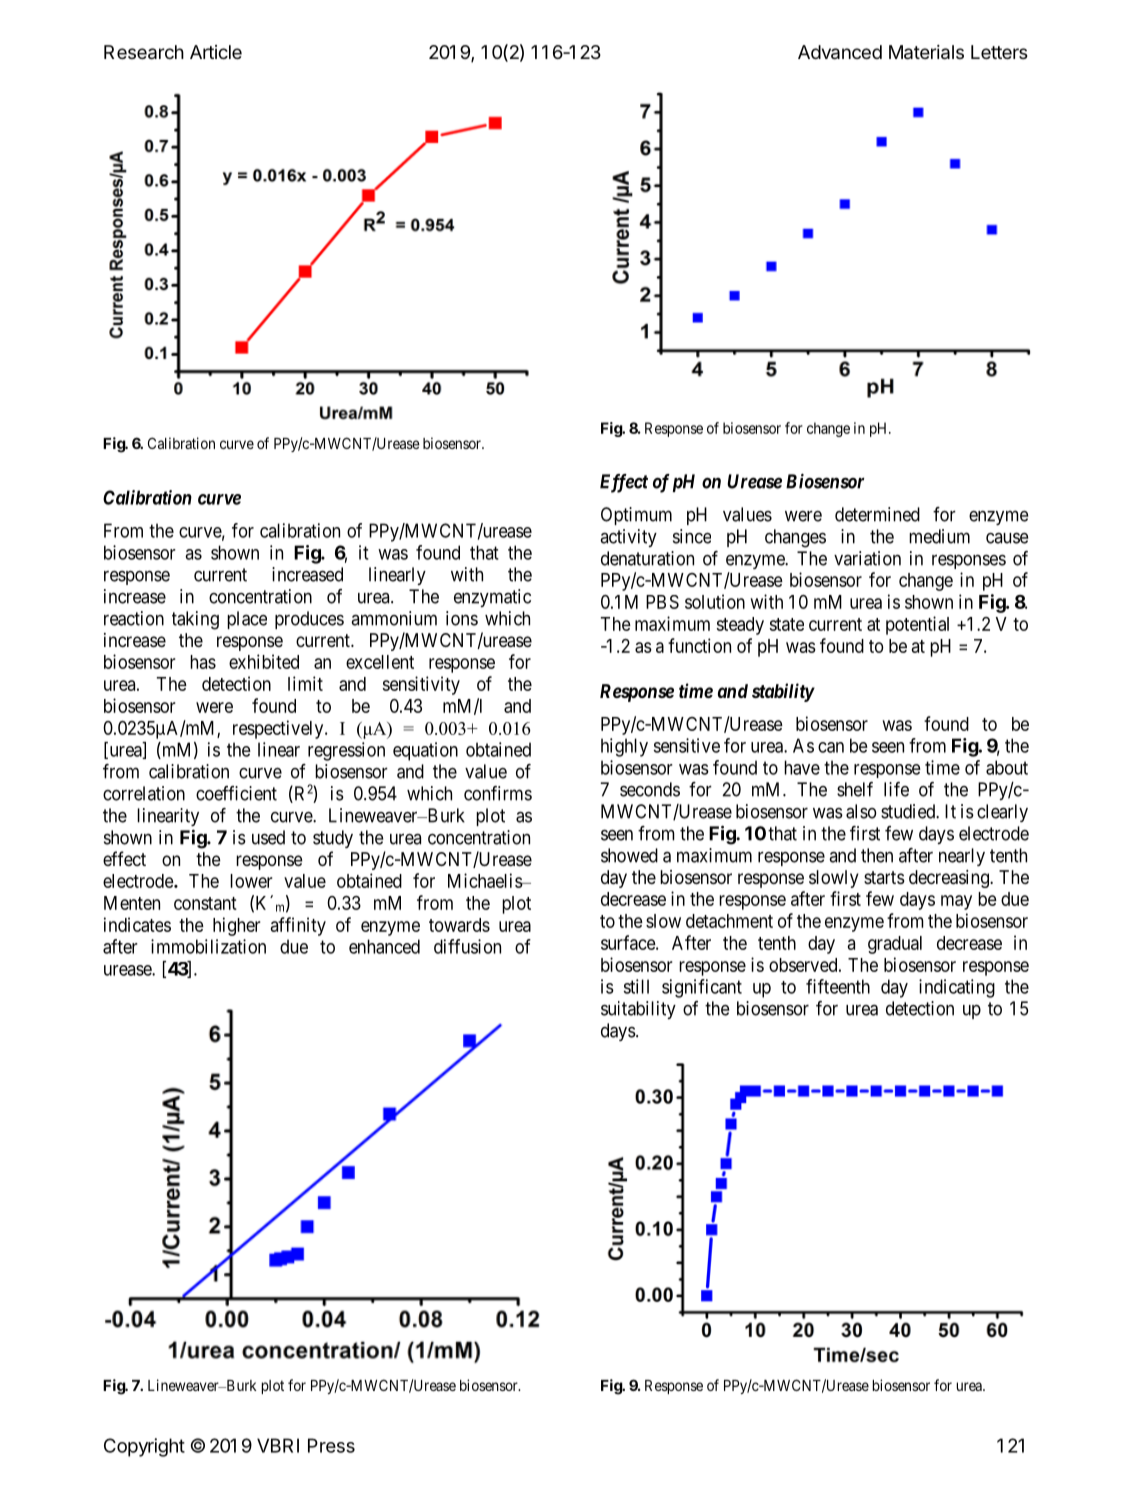  I want to click on respectively, so click(279, 729).
